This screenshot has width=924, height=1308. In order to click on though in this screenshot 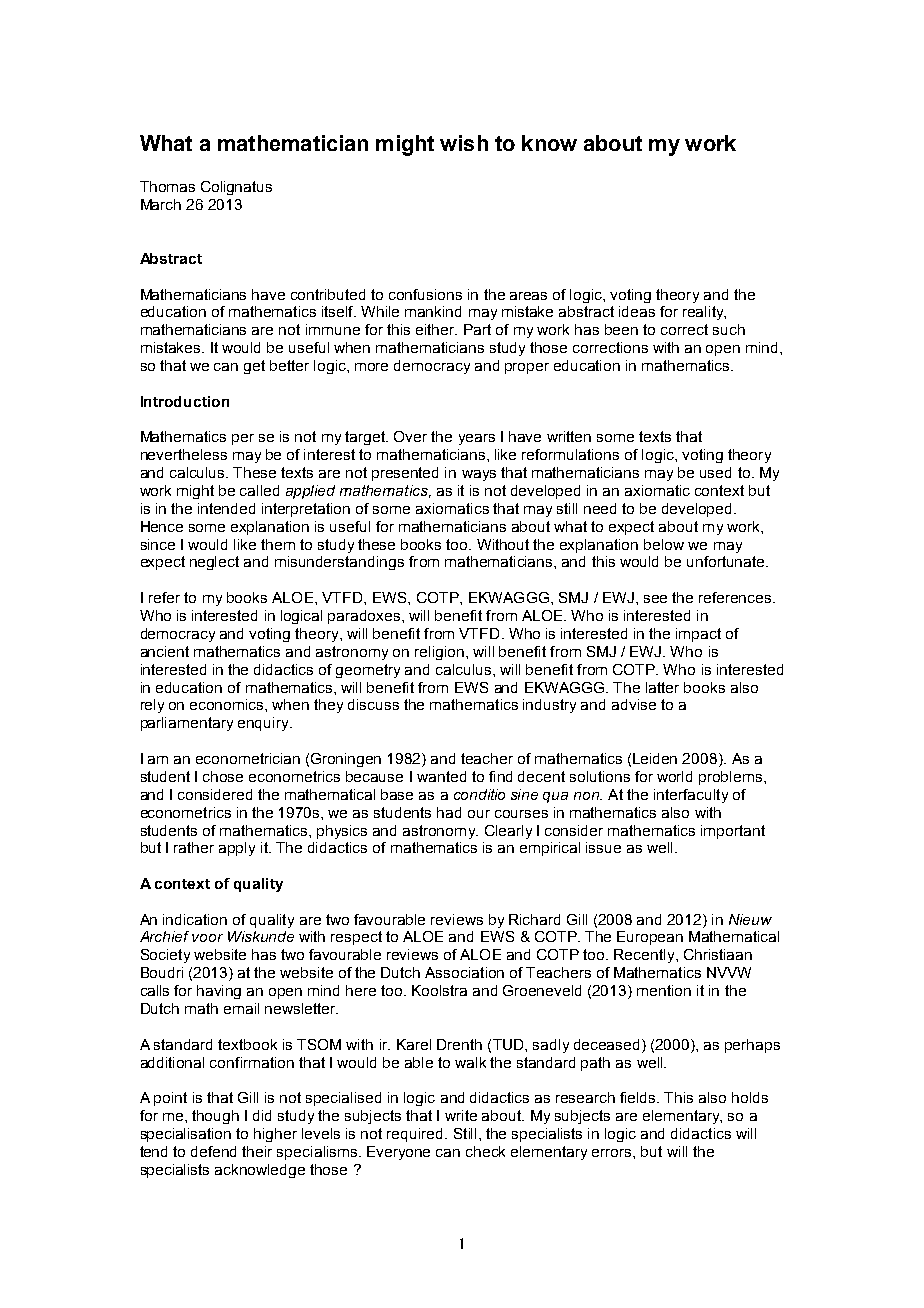, I will do `click(215, 1117)`.
